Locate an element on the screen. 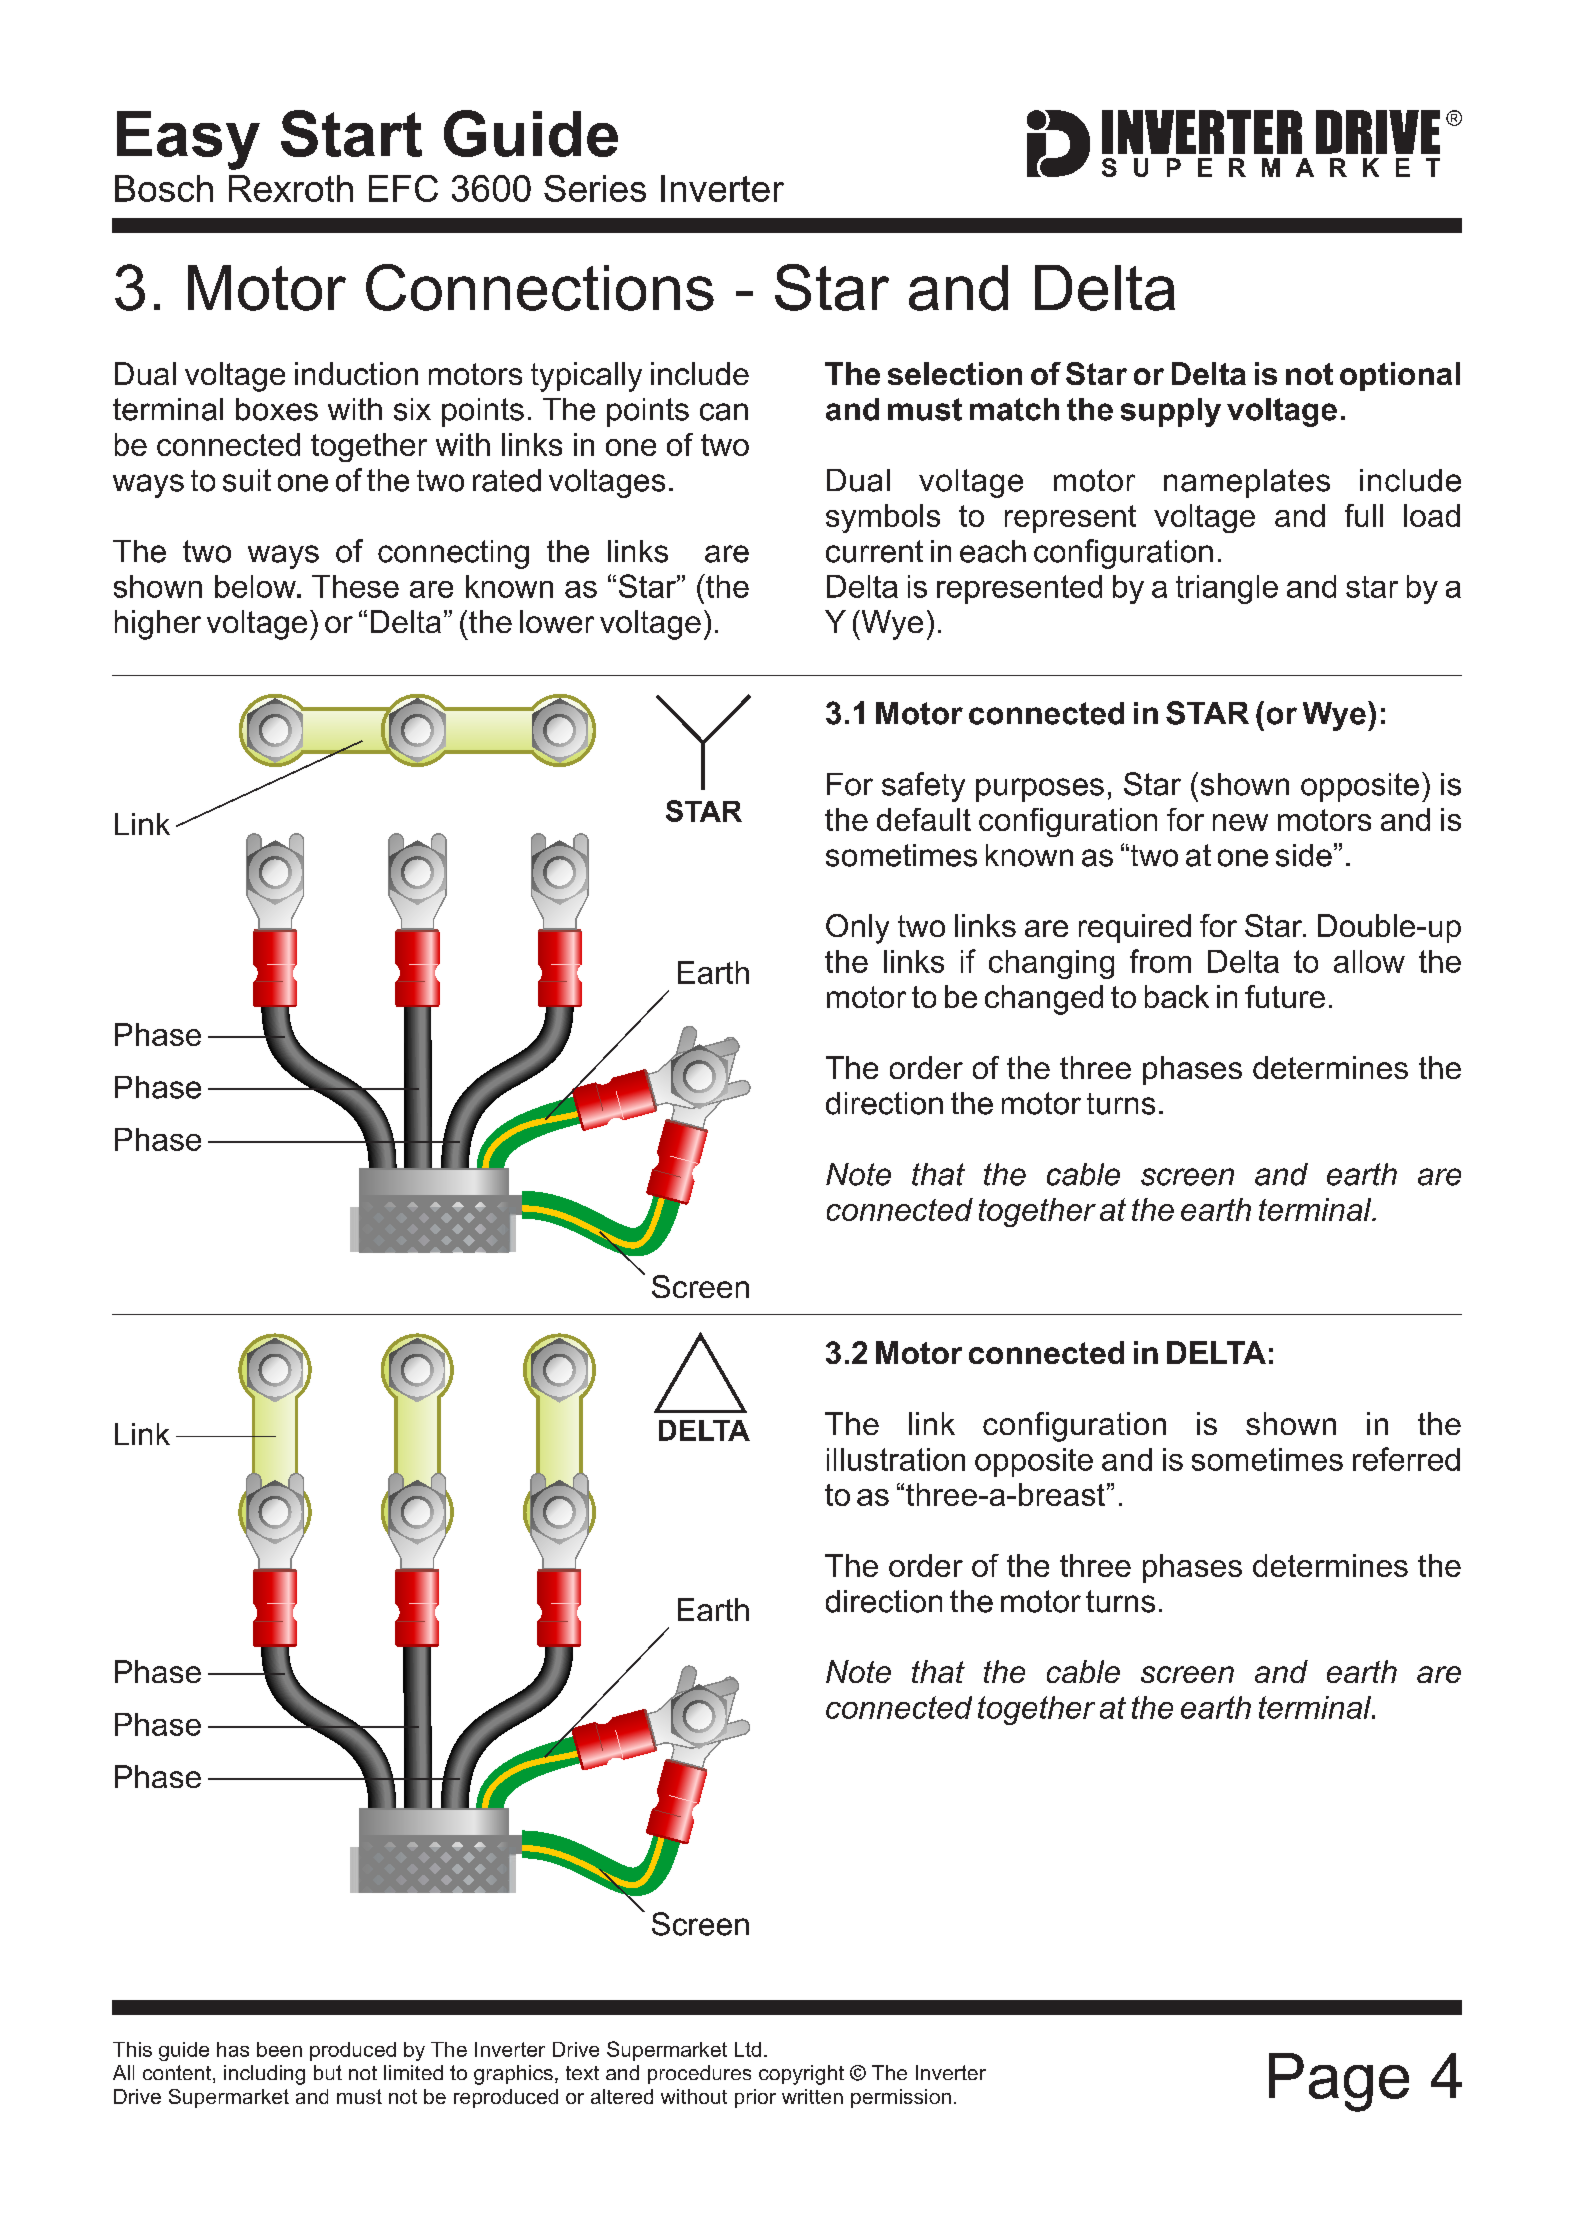  changed is located at coordinates (1044, 1000).
